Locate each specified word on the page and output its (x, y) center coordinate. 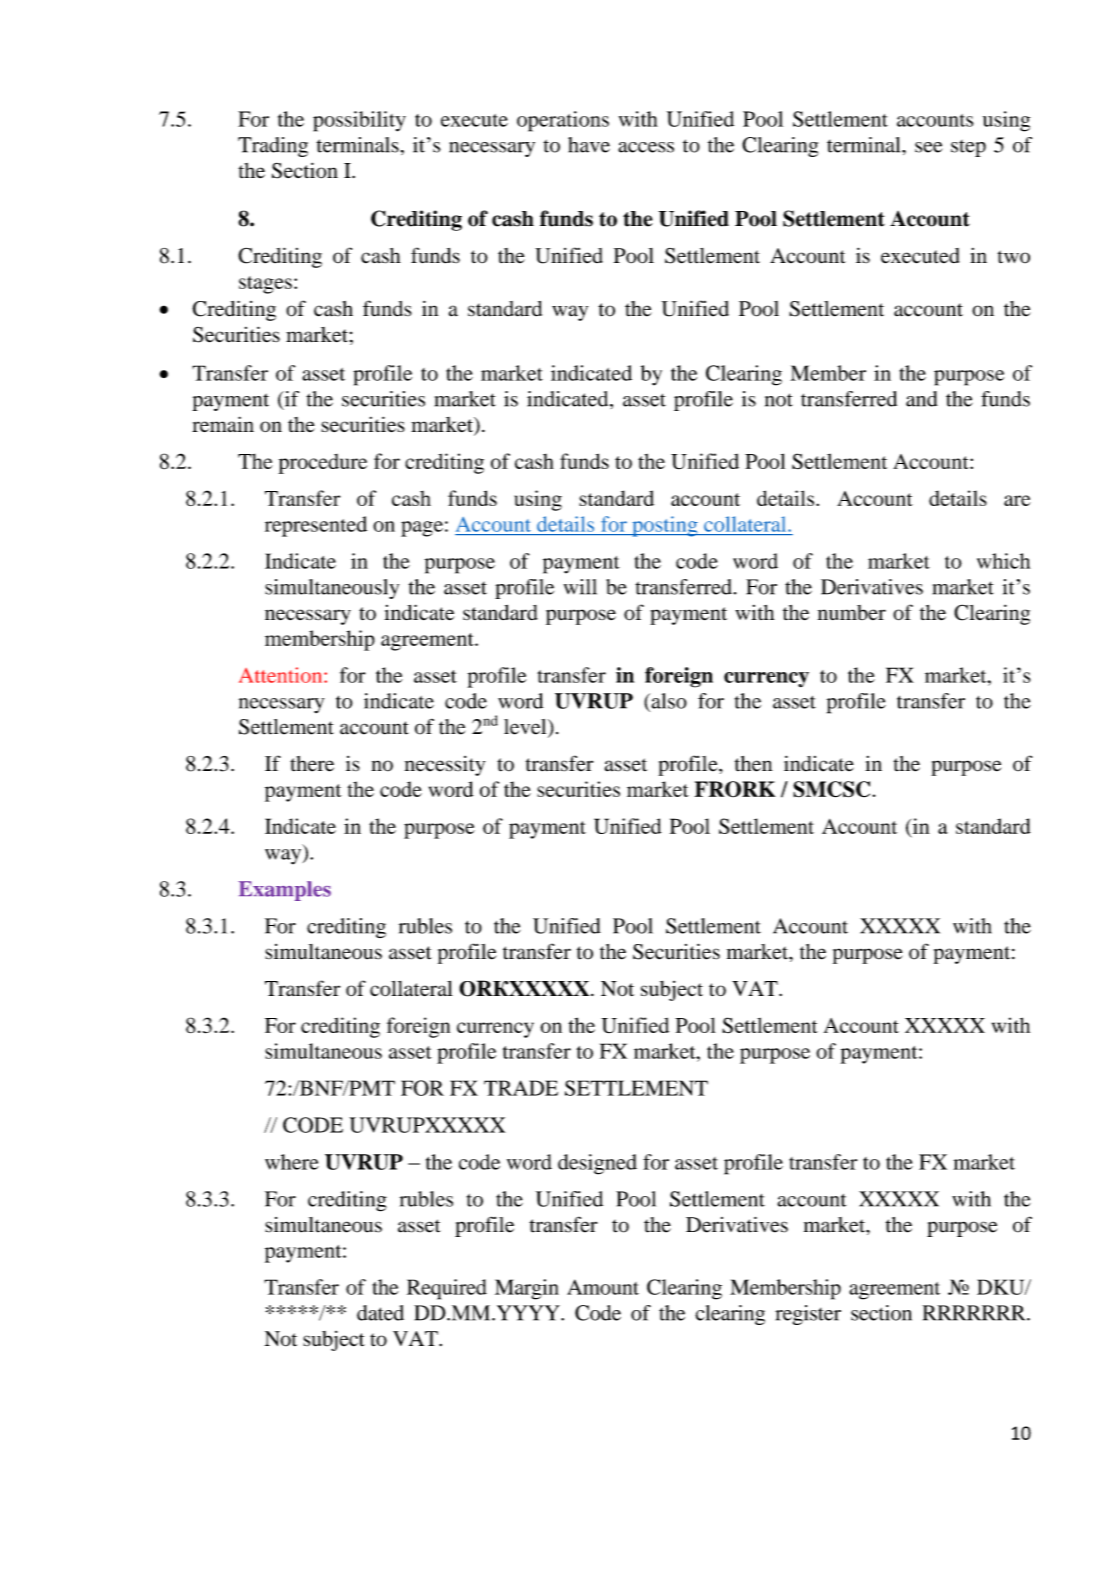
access (646, 147)
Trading (273, 147)
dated (380, 1313)
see (928, 147)
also (668, 701)
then (753, 764)
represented (316, 526)
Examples (284, 891)
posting (665, 526)
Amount (603, 1287)
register (808, 1315)
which (1003, 561)
